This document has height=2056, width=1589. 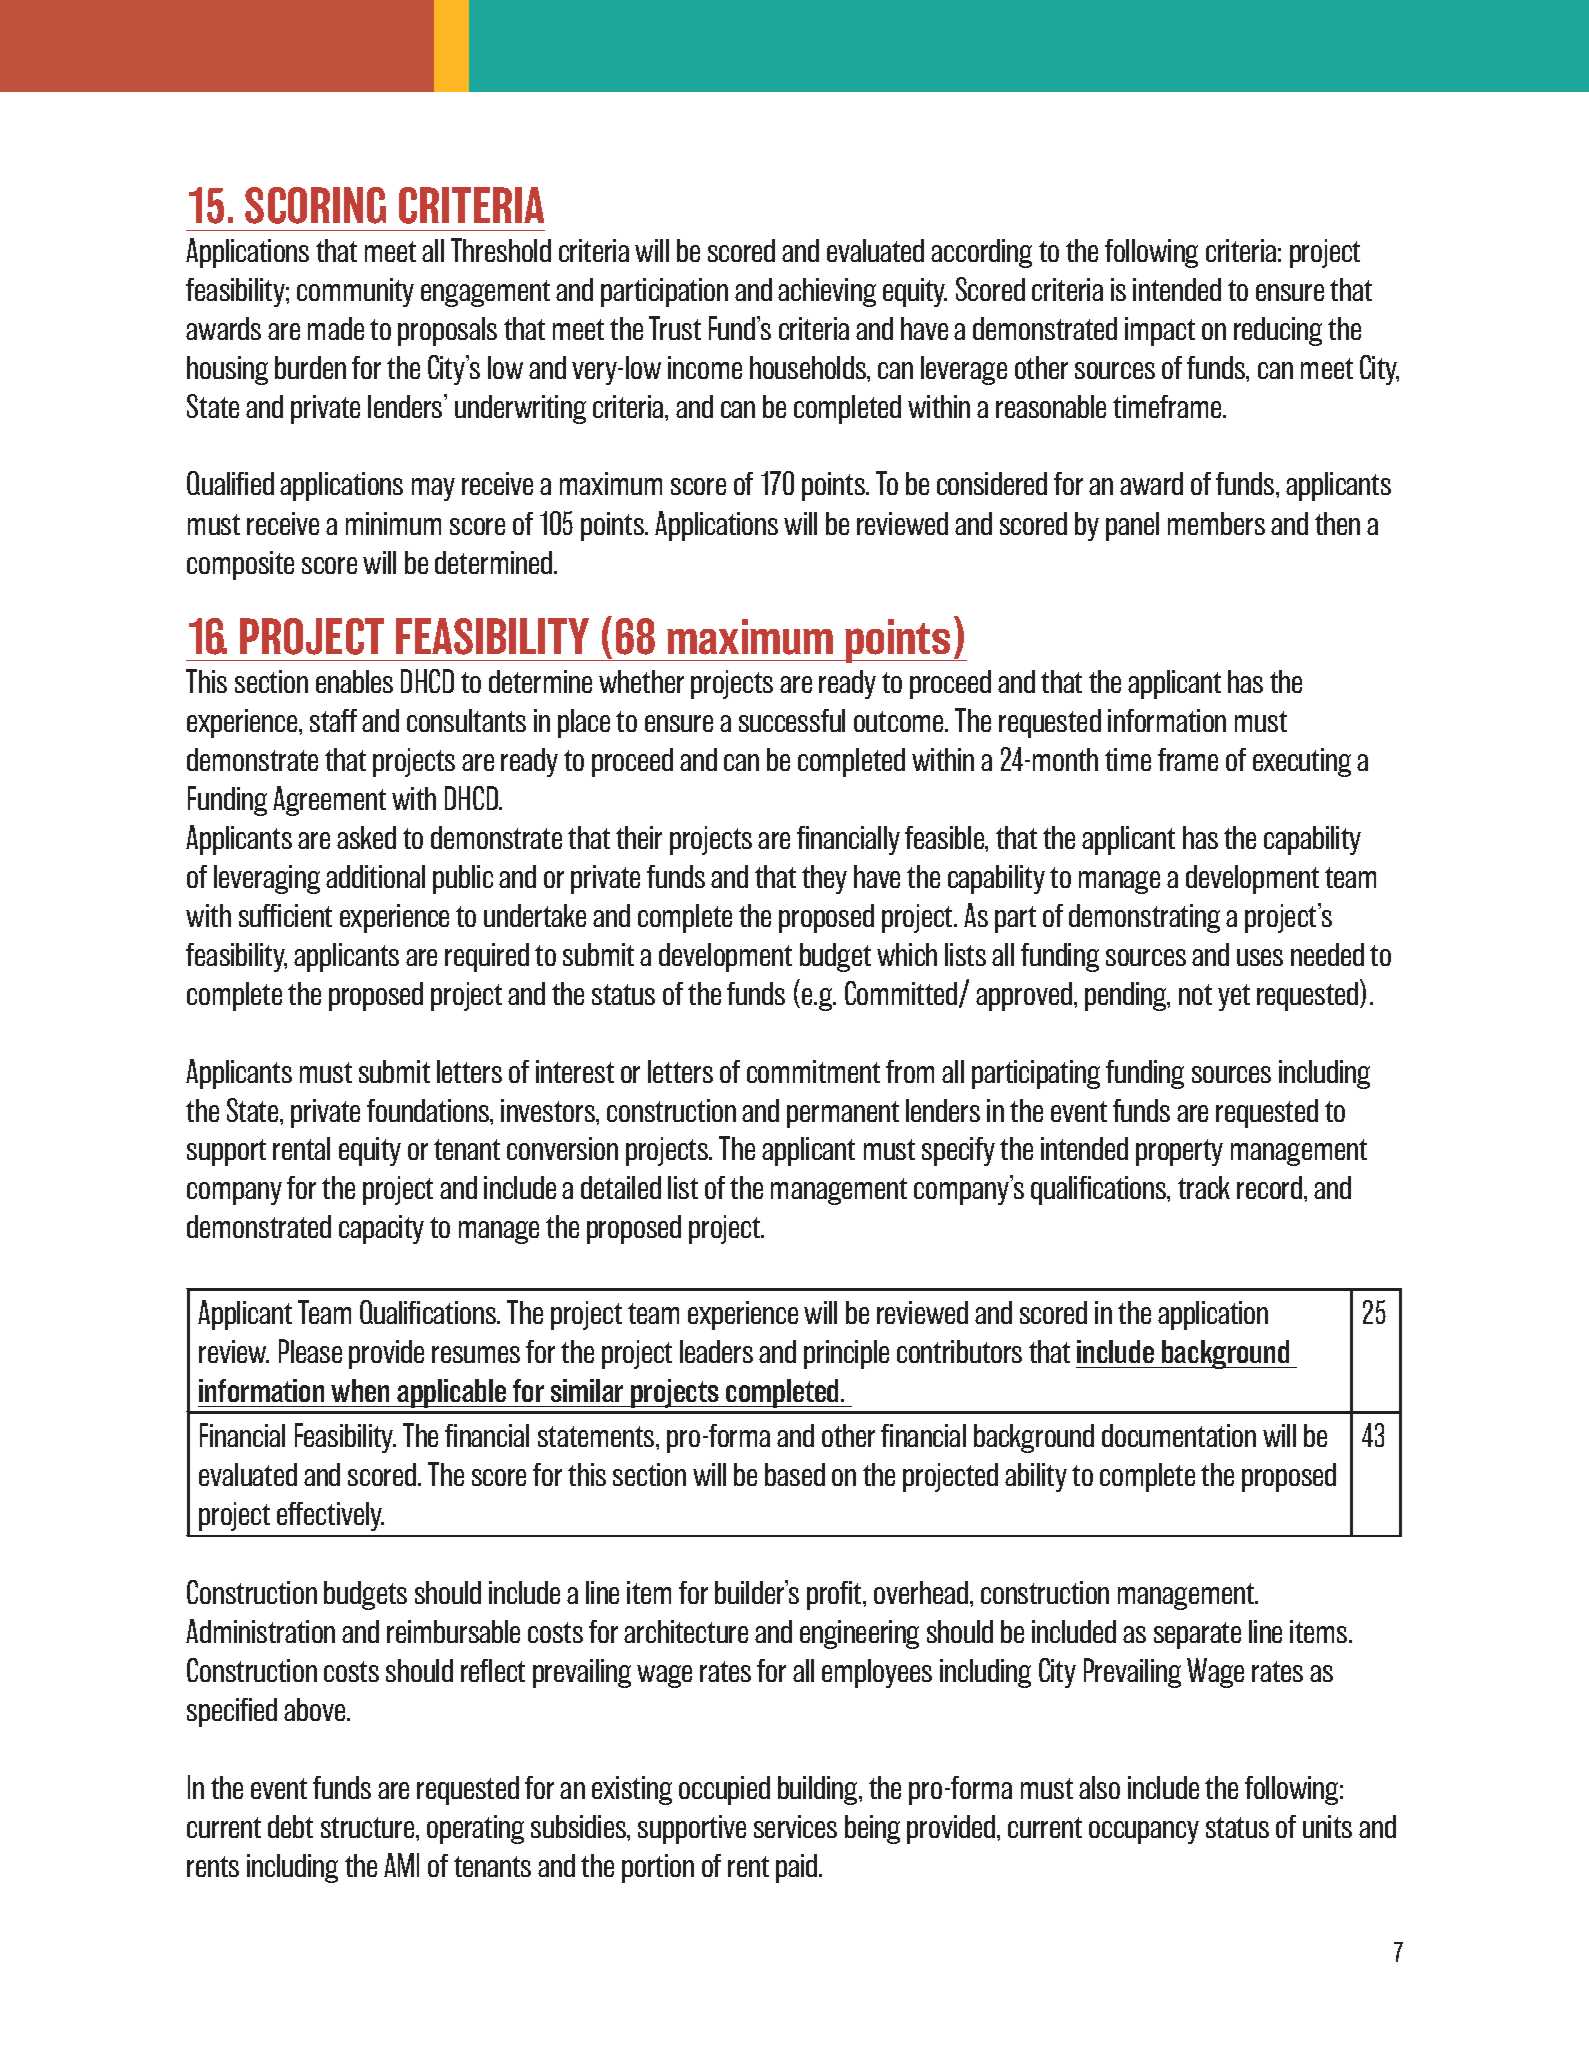 I want to click on achieving, so click(x=827, y=292).
